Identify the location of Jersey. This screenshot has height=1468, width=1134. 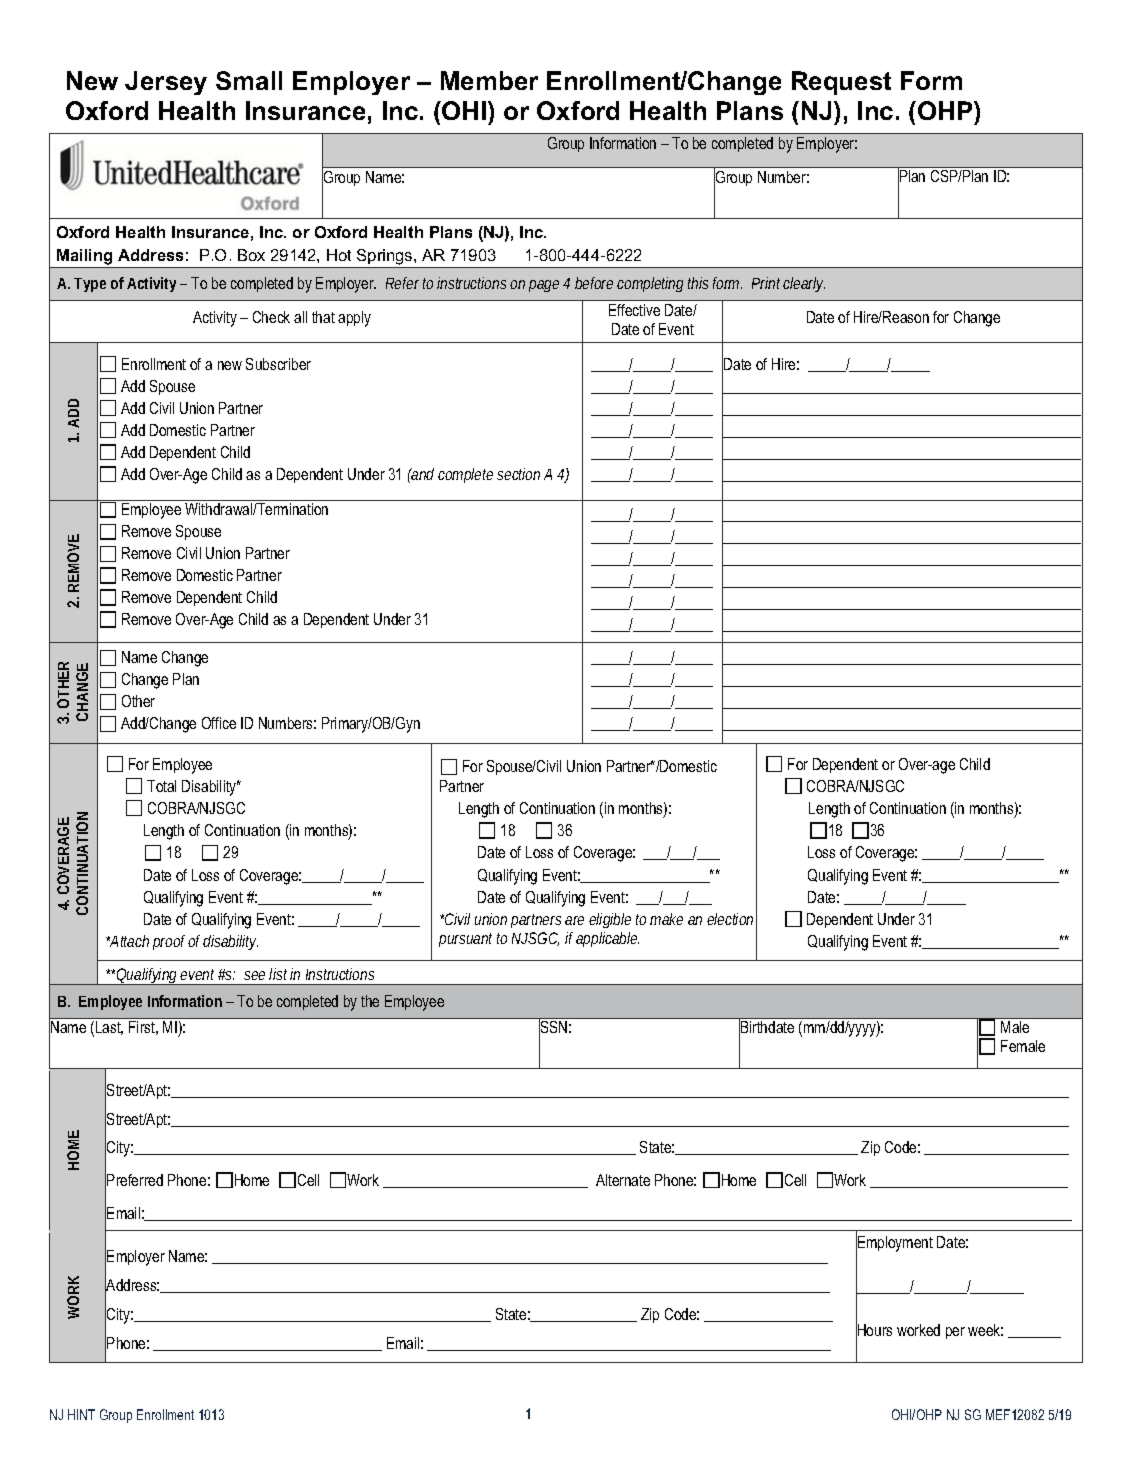
(166, 83).
